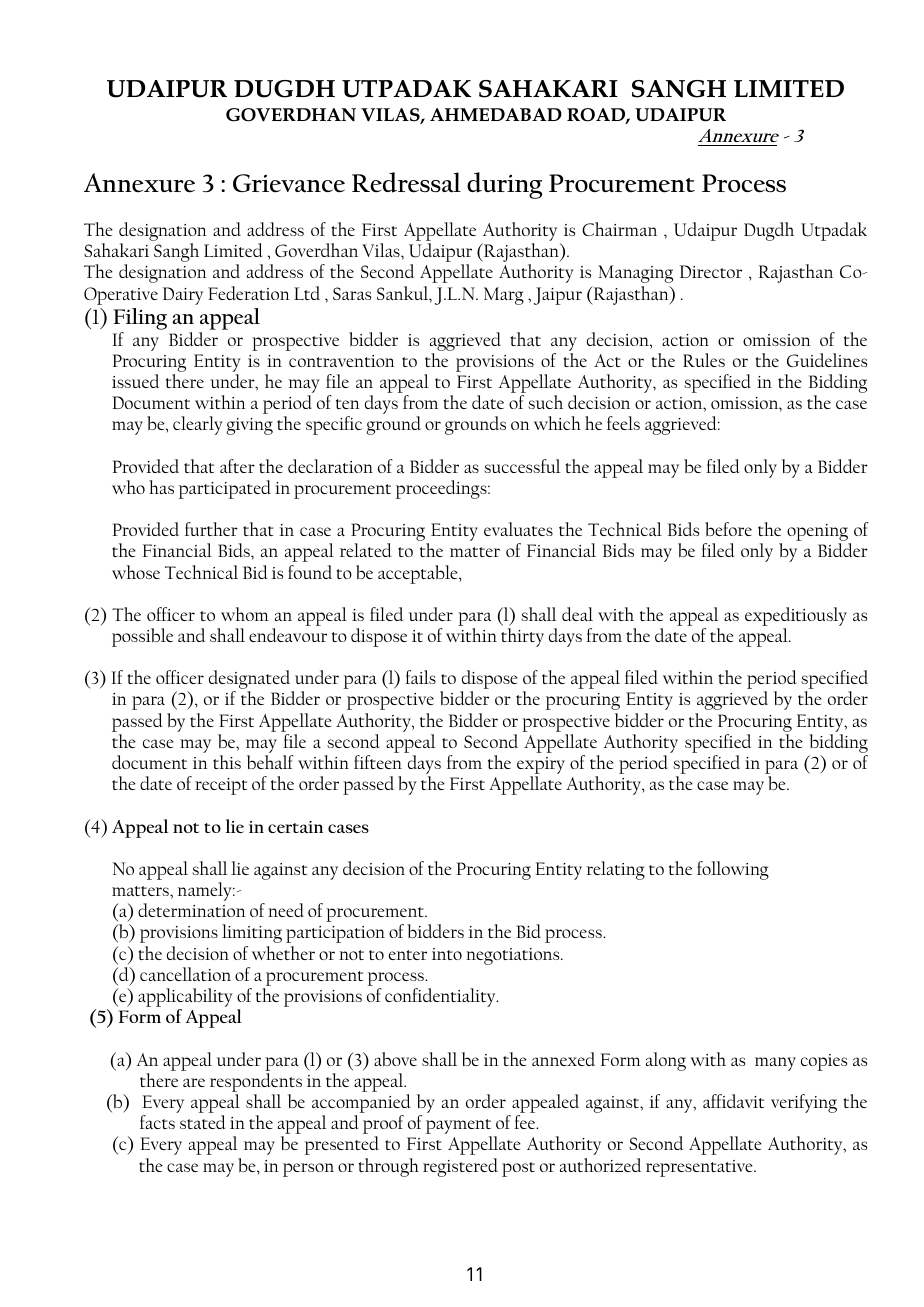 The width and height of the screenshot is (924, 1307). I want to click on Grievance, so click(289, 183).
